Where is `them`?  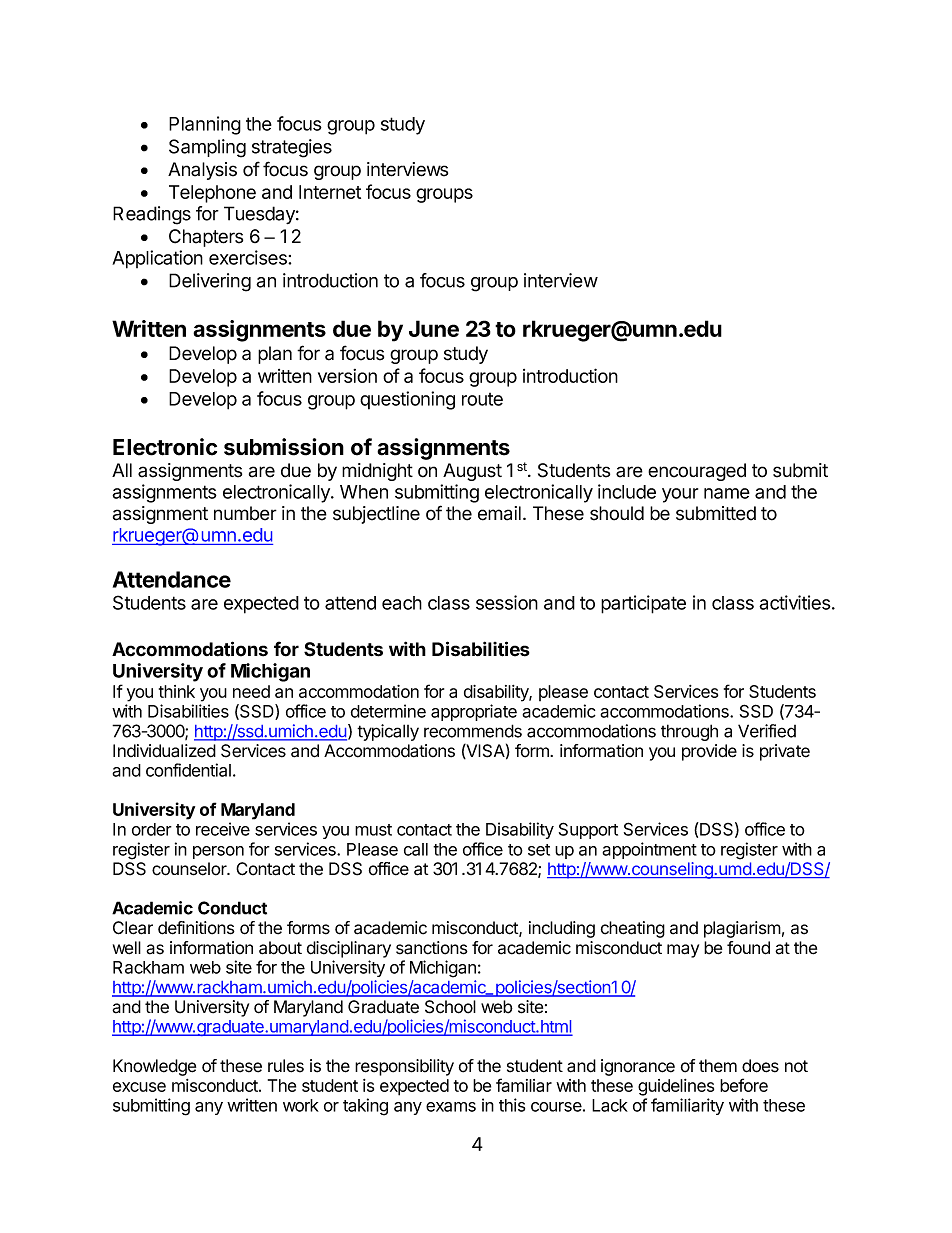 them is located at coordinates (718, 1066).
